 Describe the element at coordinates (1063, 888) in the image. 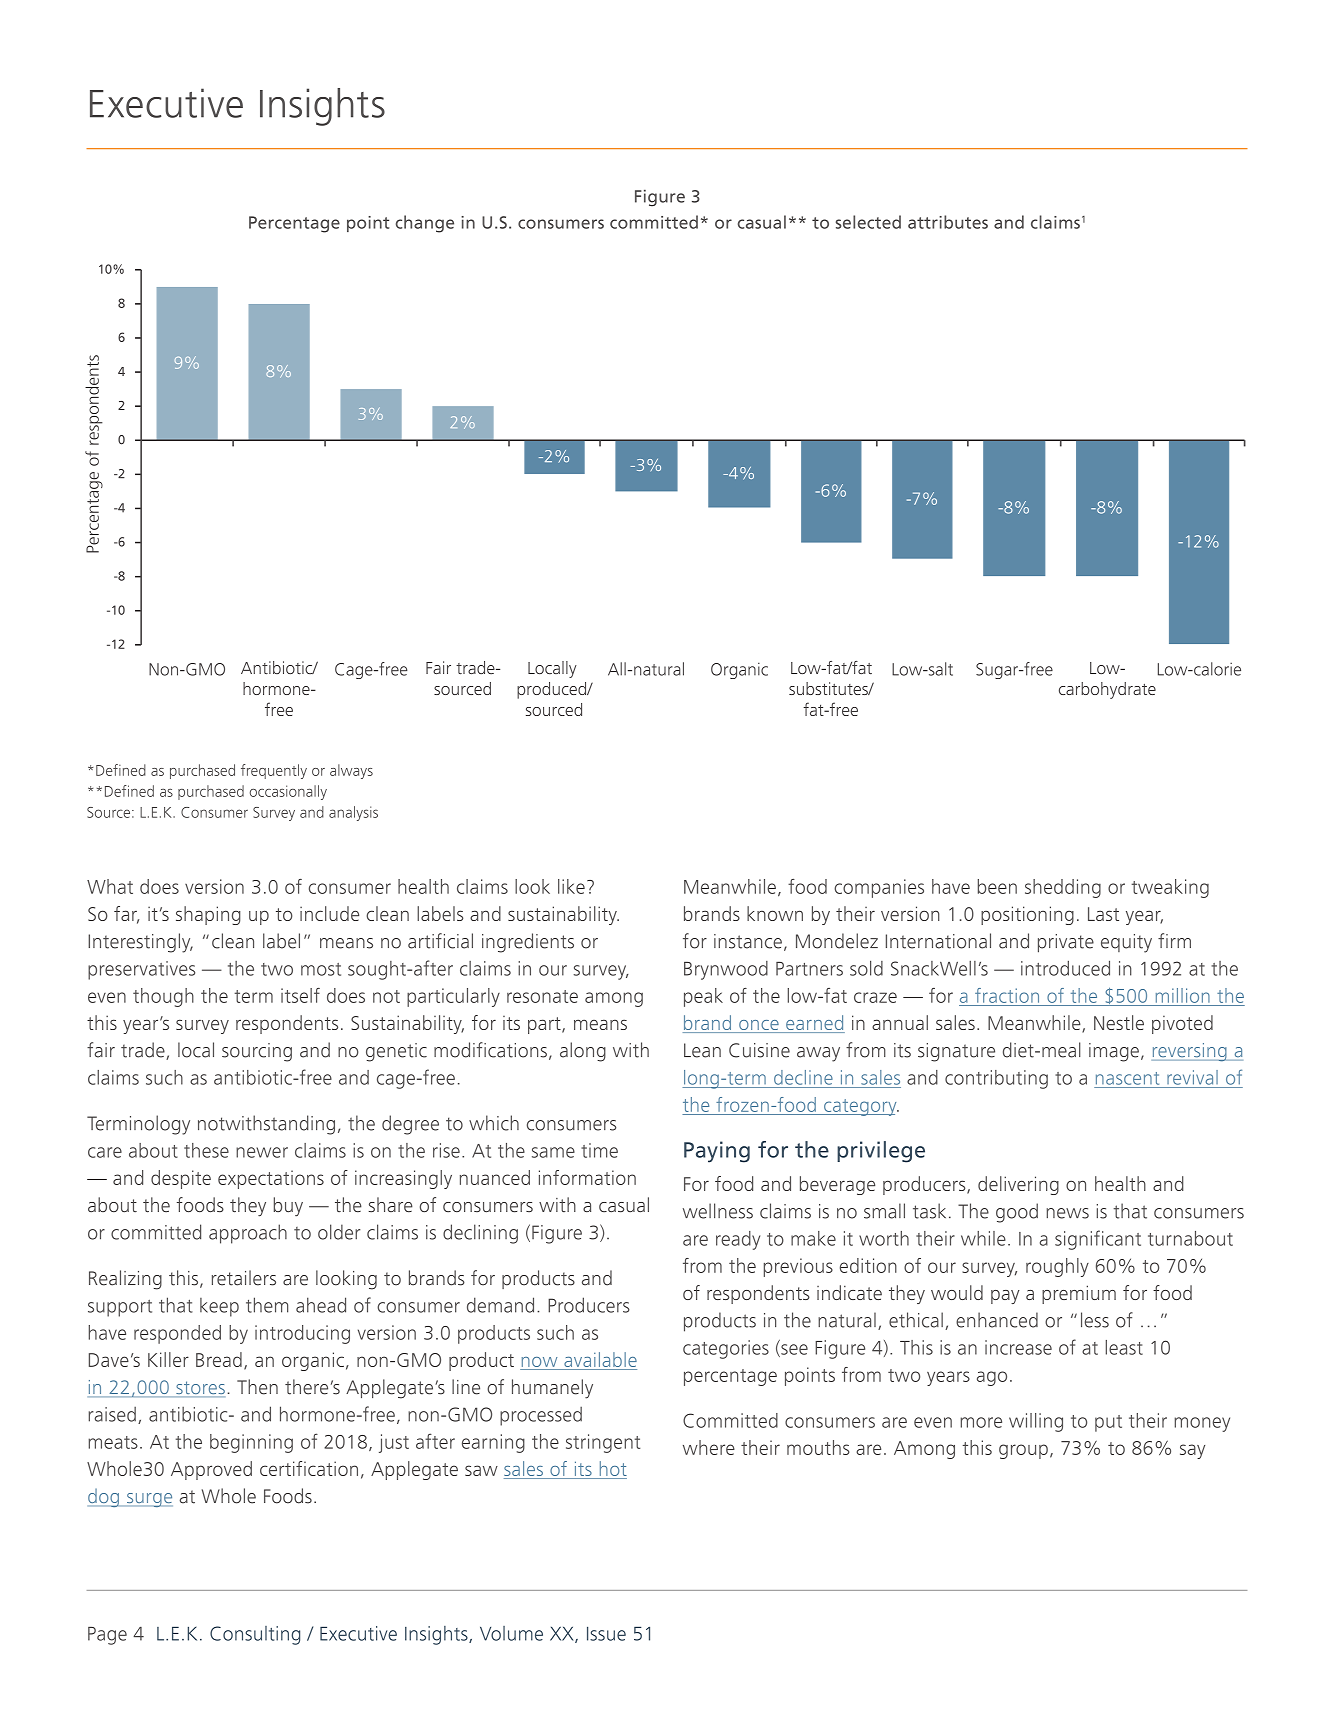

I see `shedding` at that location.
